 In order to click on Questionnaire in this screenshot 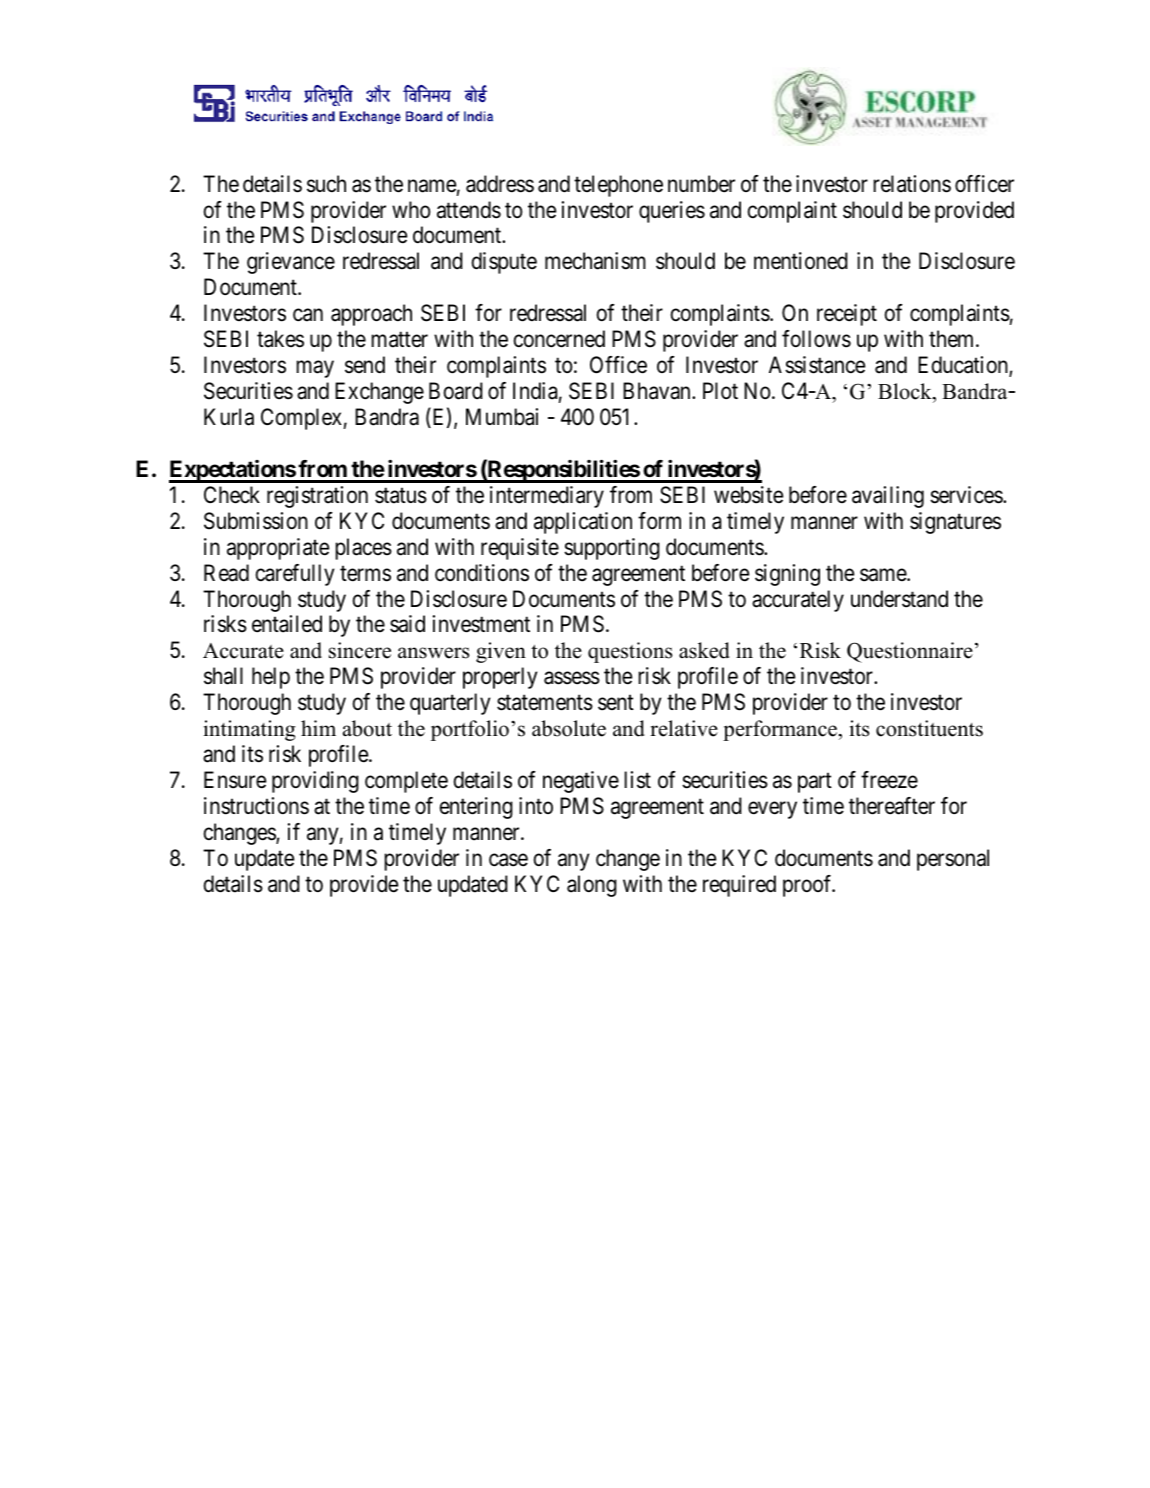, I will do `click(910, 652)`.
